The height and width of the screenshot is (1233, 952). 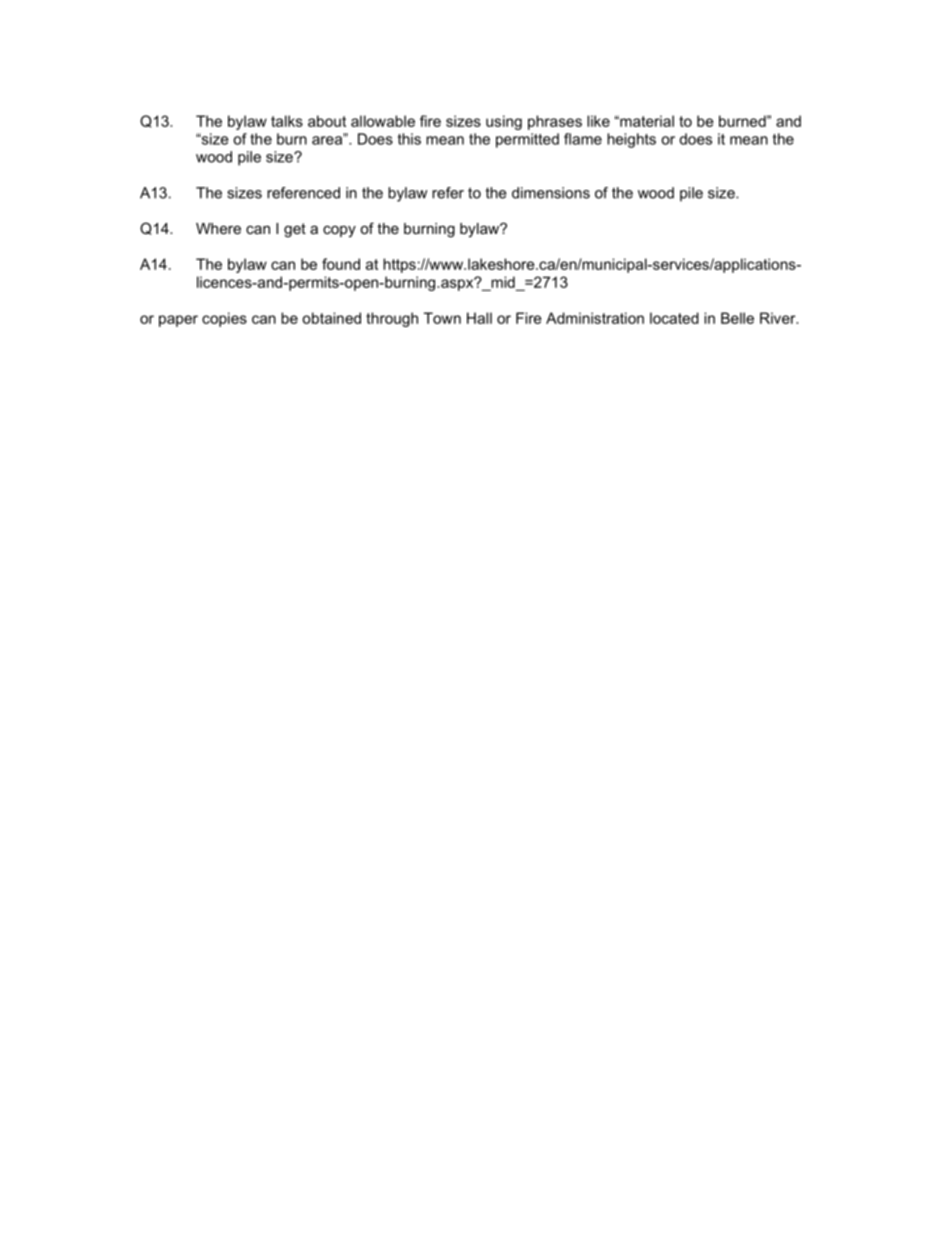 What do you see at coordinates (295, 230) in the screenshot?
I see `get` at bounding box center [295, 230].
